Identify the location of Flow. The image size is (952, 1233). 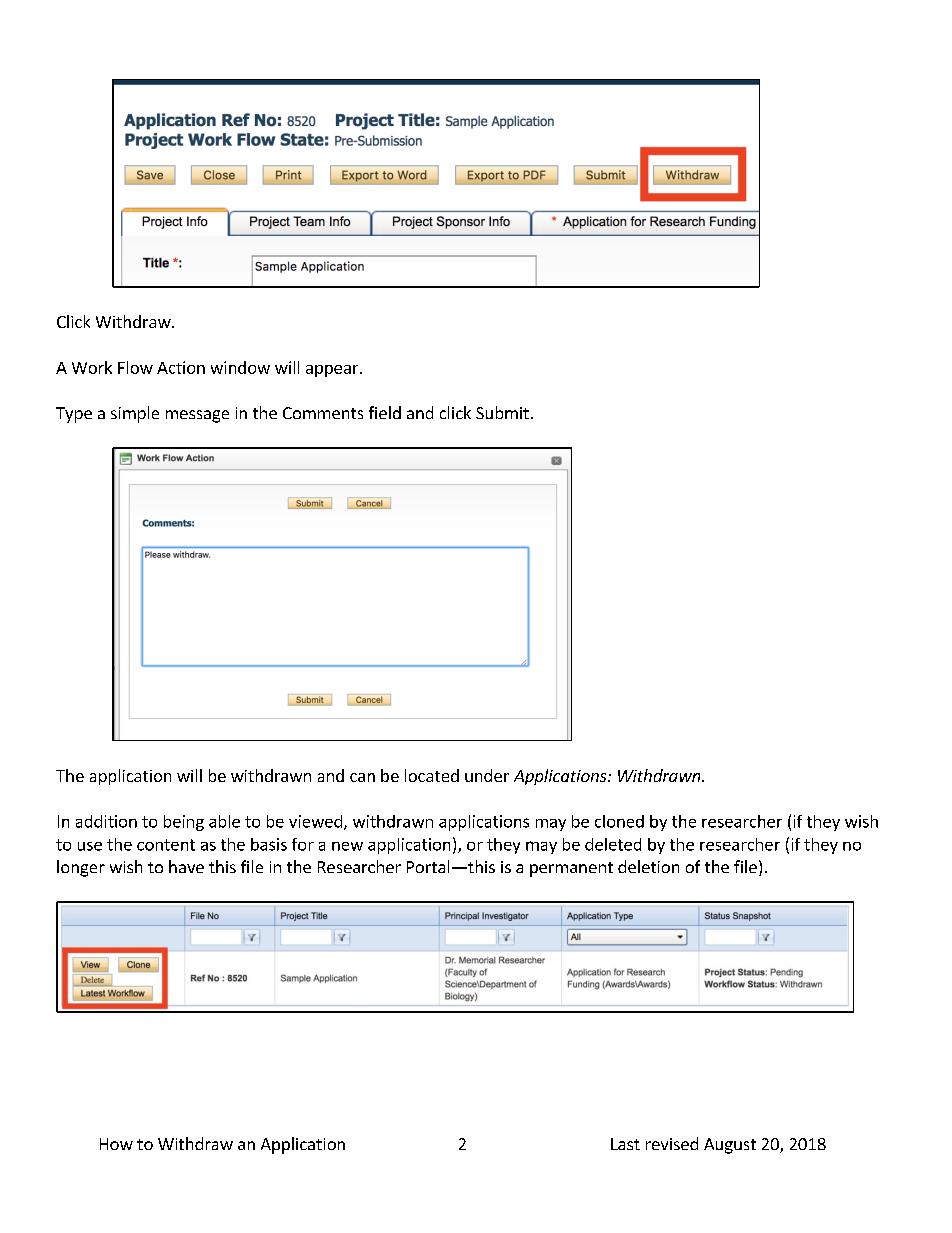
(135, 367).
